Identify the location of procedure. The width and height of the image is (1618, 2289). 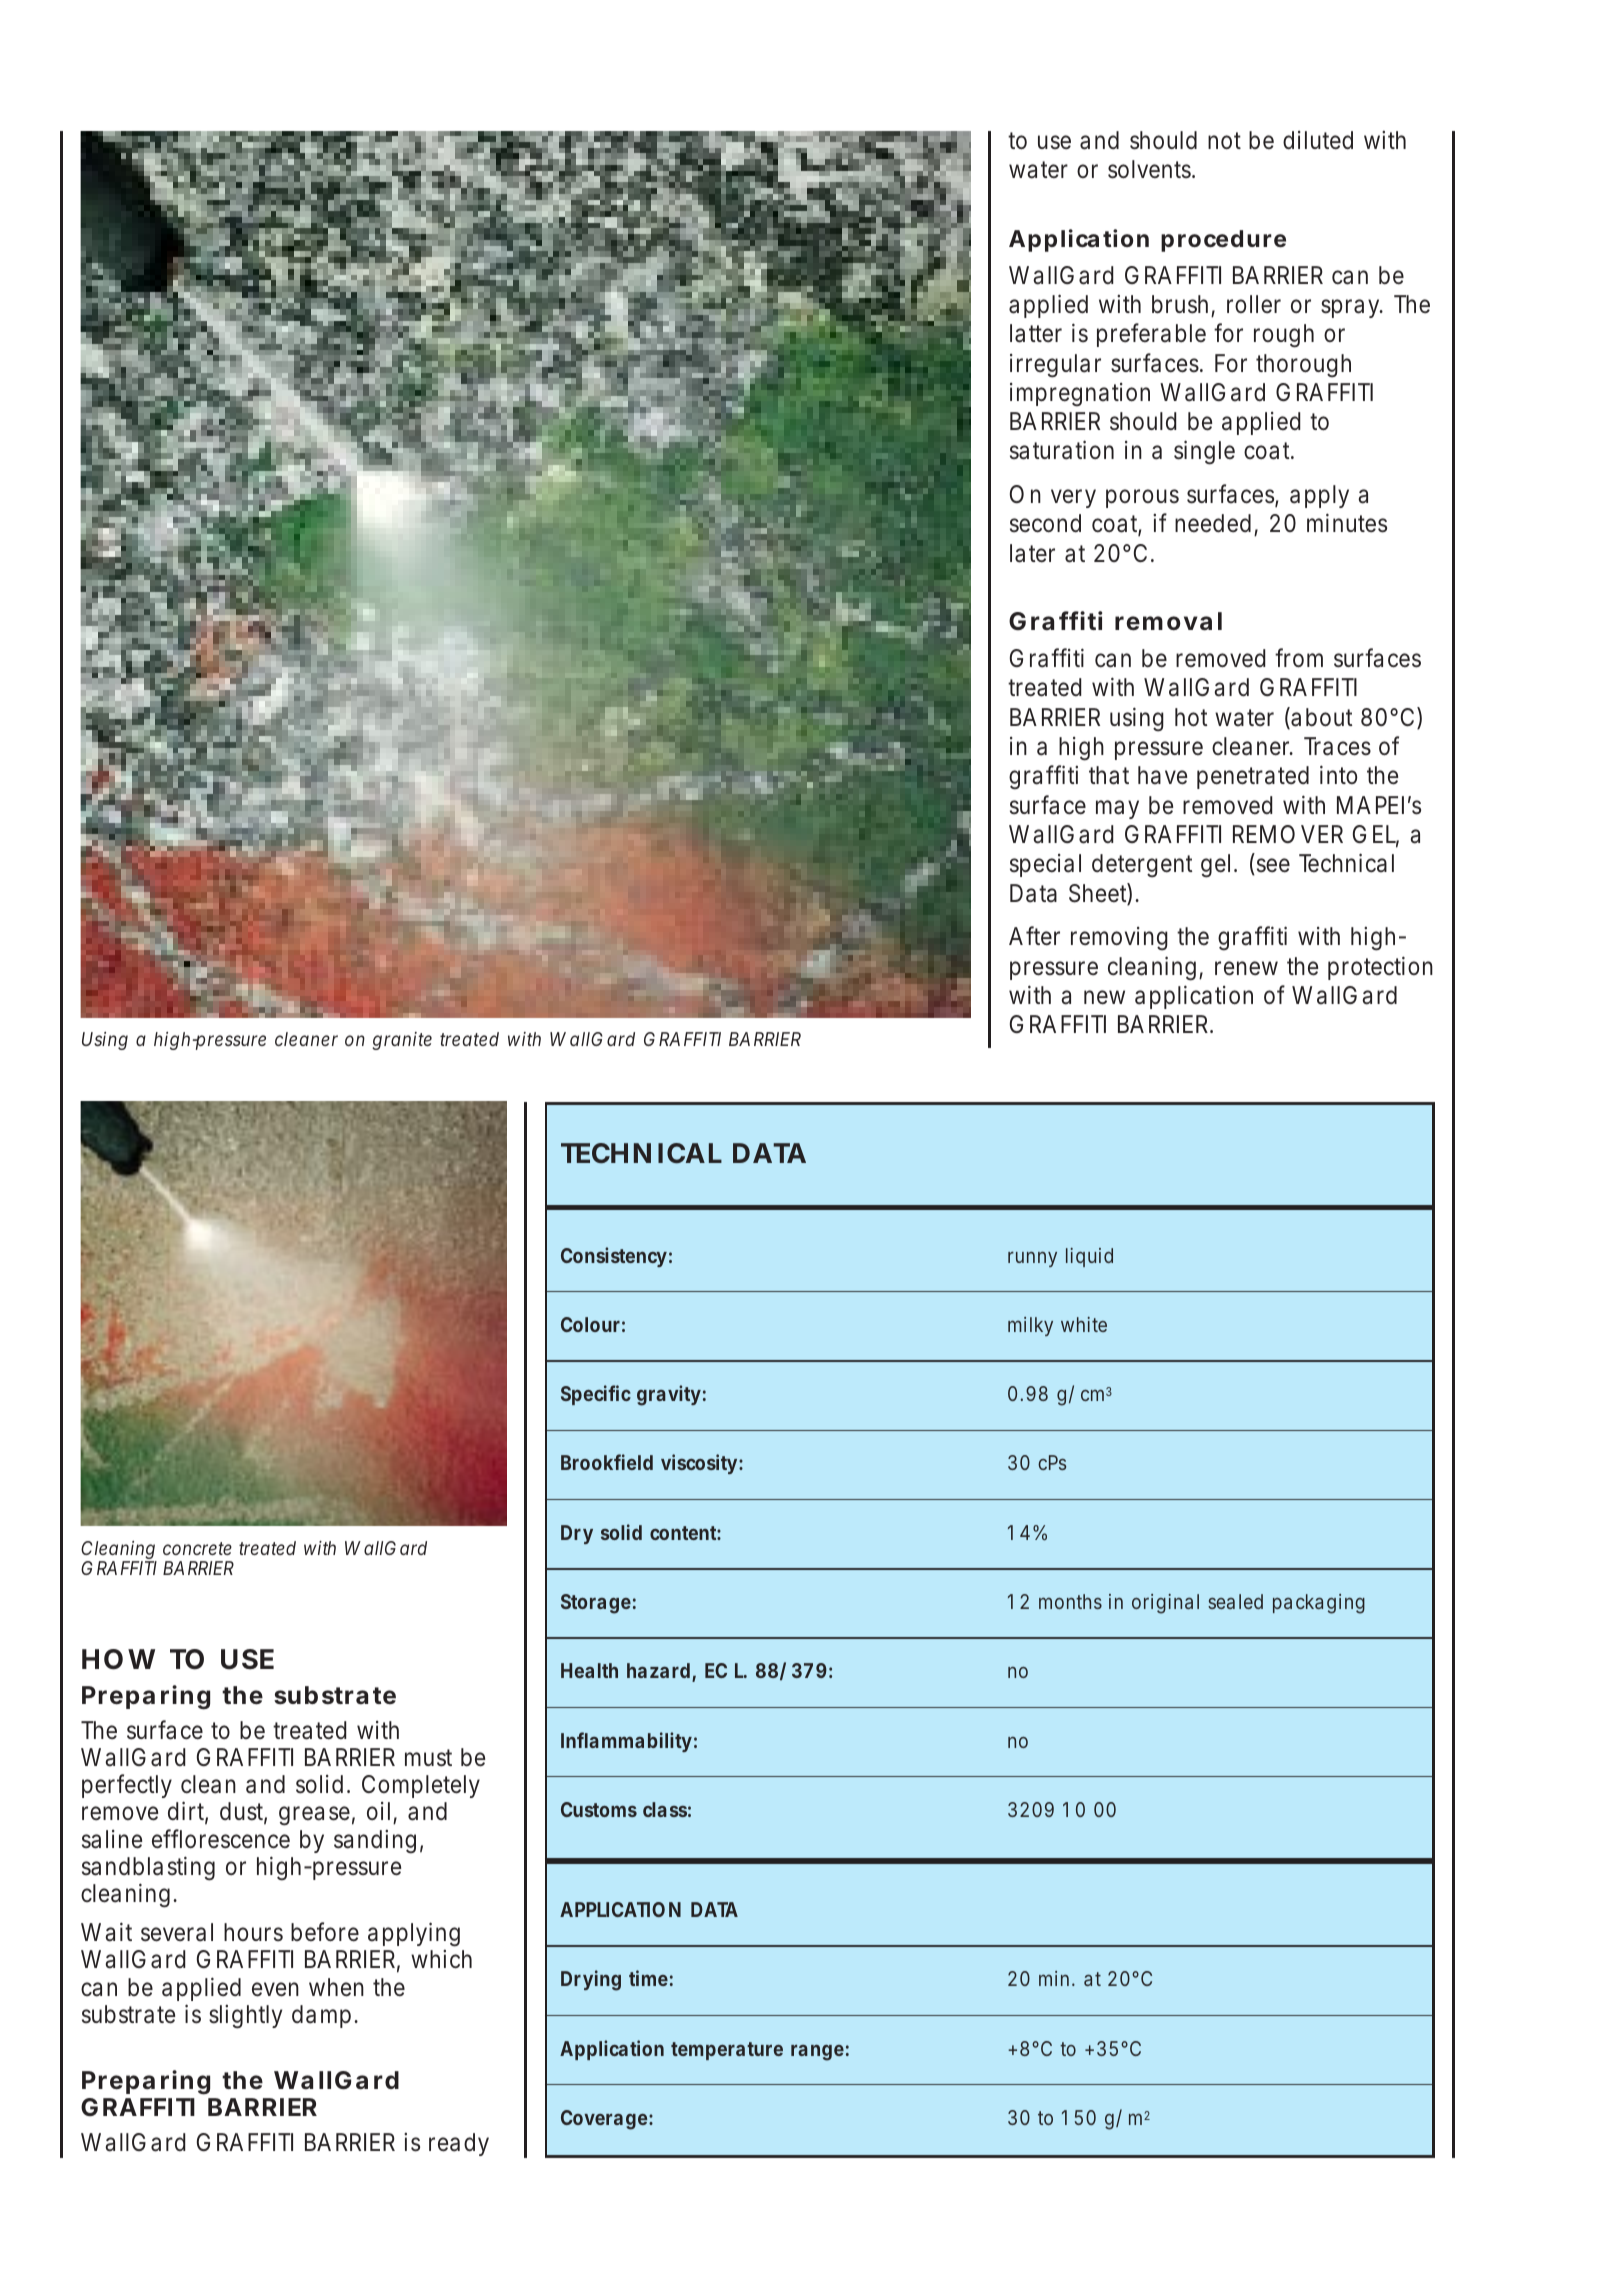
(1223, 241).
